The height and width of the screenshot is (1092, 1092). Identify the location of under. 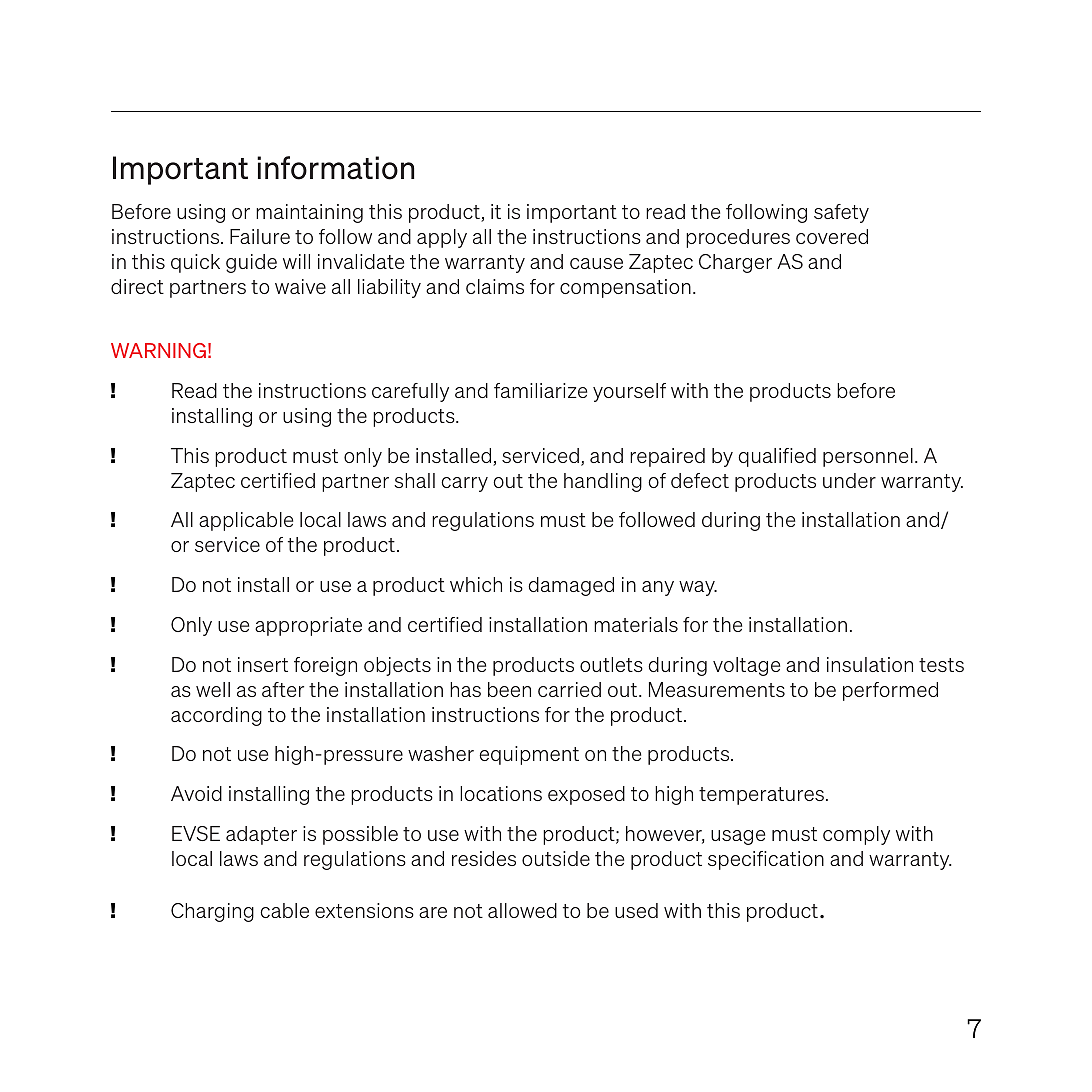
(849, 480).
